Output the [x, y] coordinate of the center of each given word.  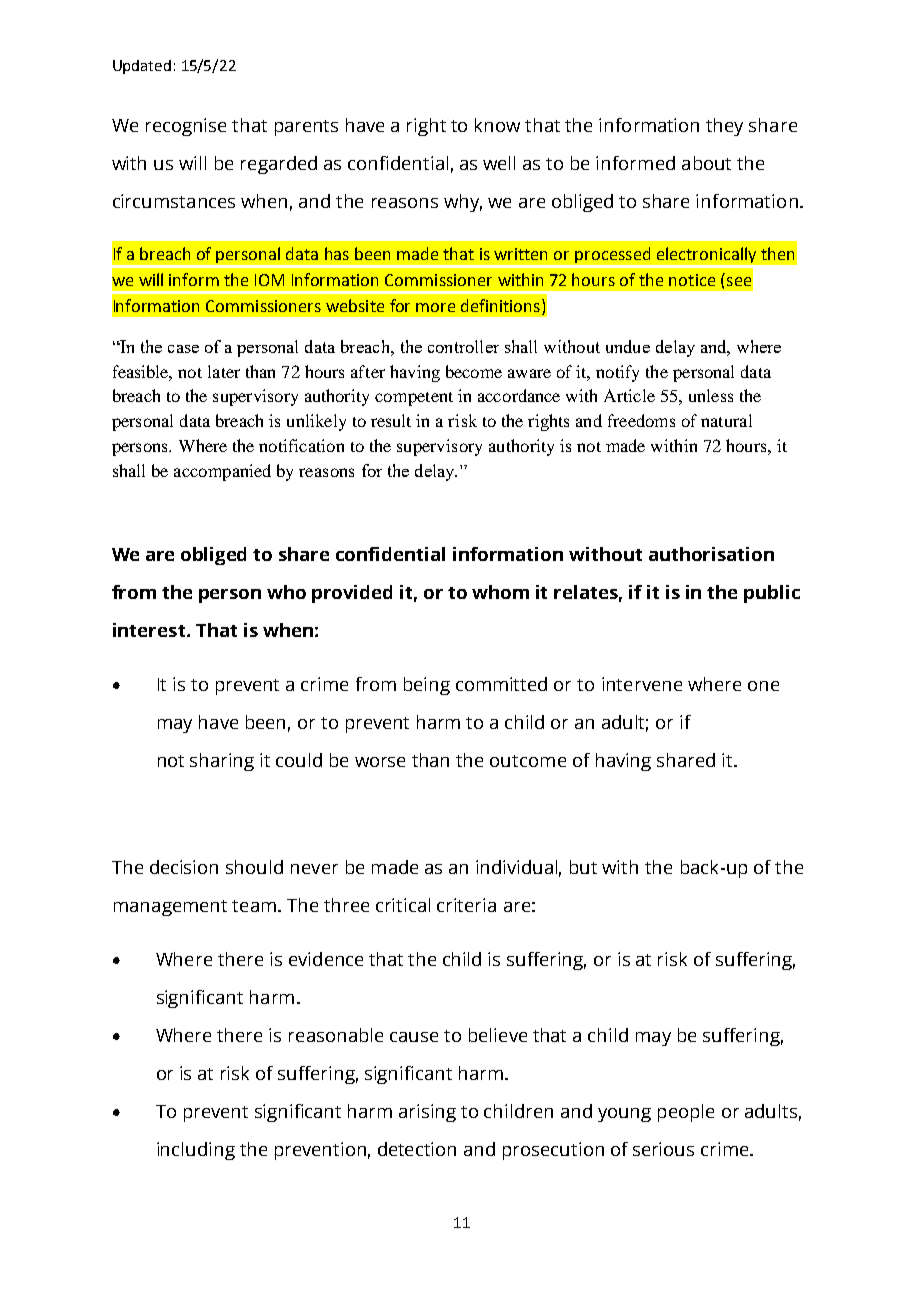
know [497, 125]
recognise [186, 127]
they [724, 127]
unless [711, 395]
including [196, 1151]
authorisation [711, 554]
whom [500, 592]
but [583, 867]
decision [184, 867]
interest [150, 630]
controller [463, 346]
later [224, 371]
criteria [466, 905]
